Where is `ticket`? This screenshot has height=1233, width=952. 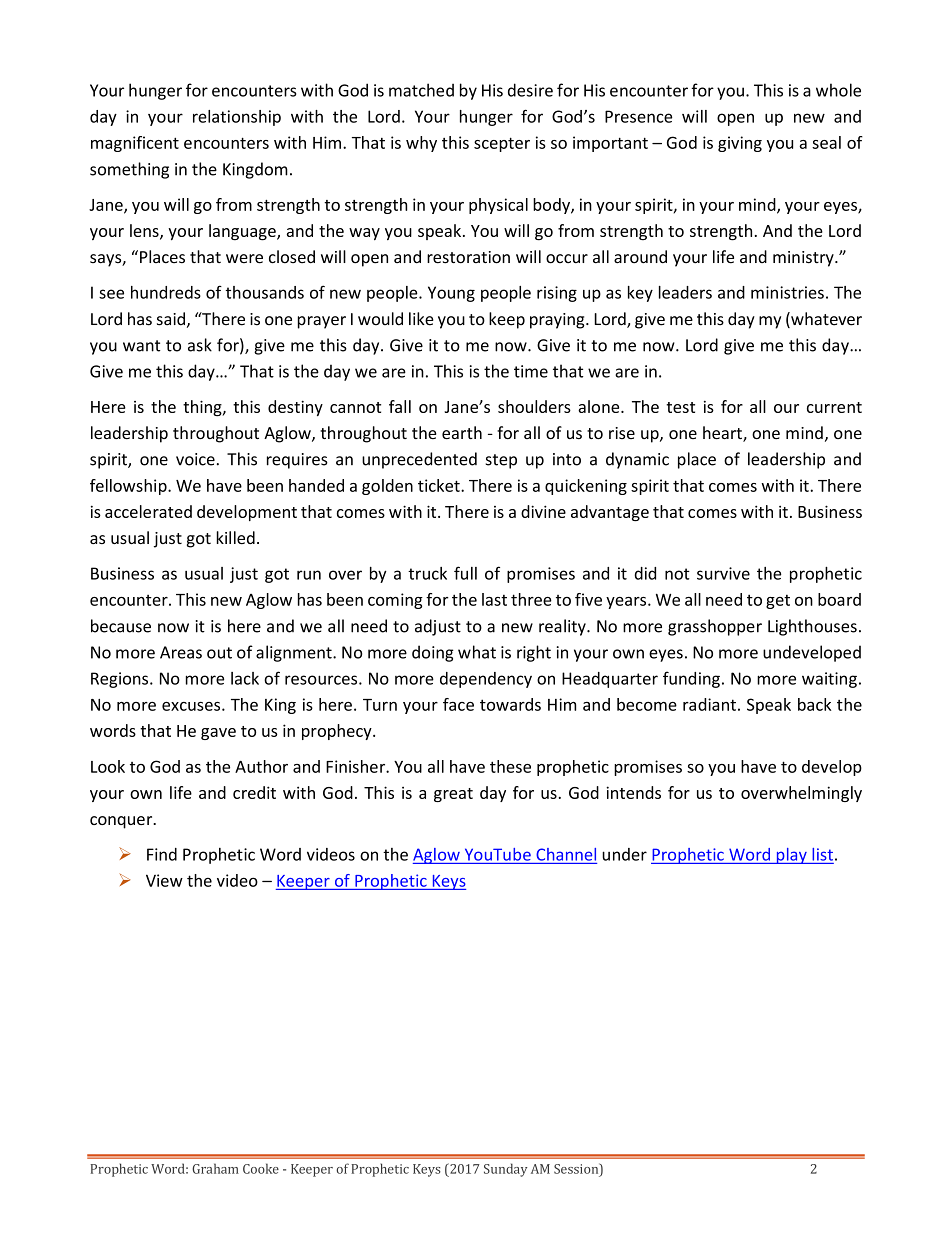
ticket is located at coordinates (440, 485).
